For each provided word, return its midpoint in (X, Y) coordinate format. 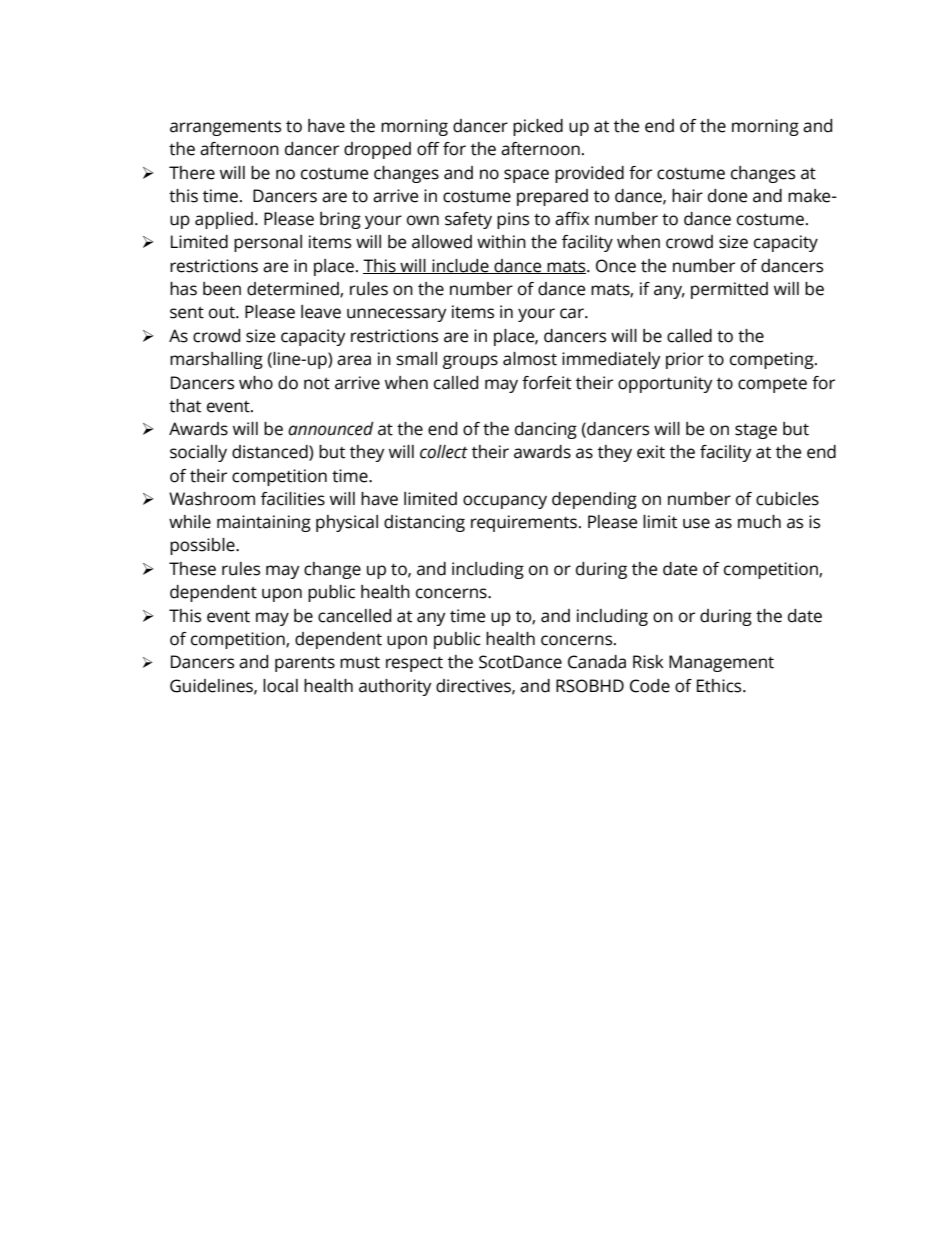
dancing (546, 430)
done (727, 196)
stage (756, 431)
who (256, 383)
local (280, 686)
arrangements (225, 128)
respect (414, 664)
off (428, 149)
